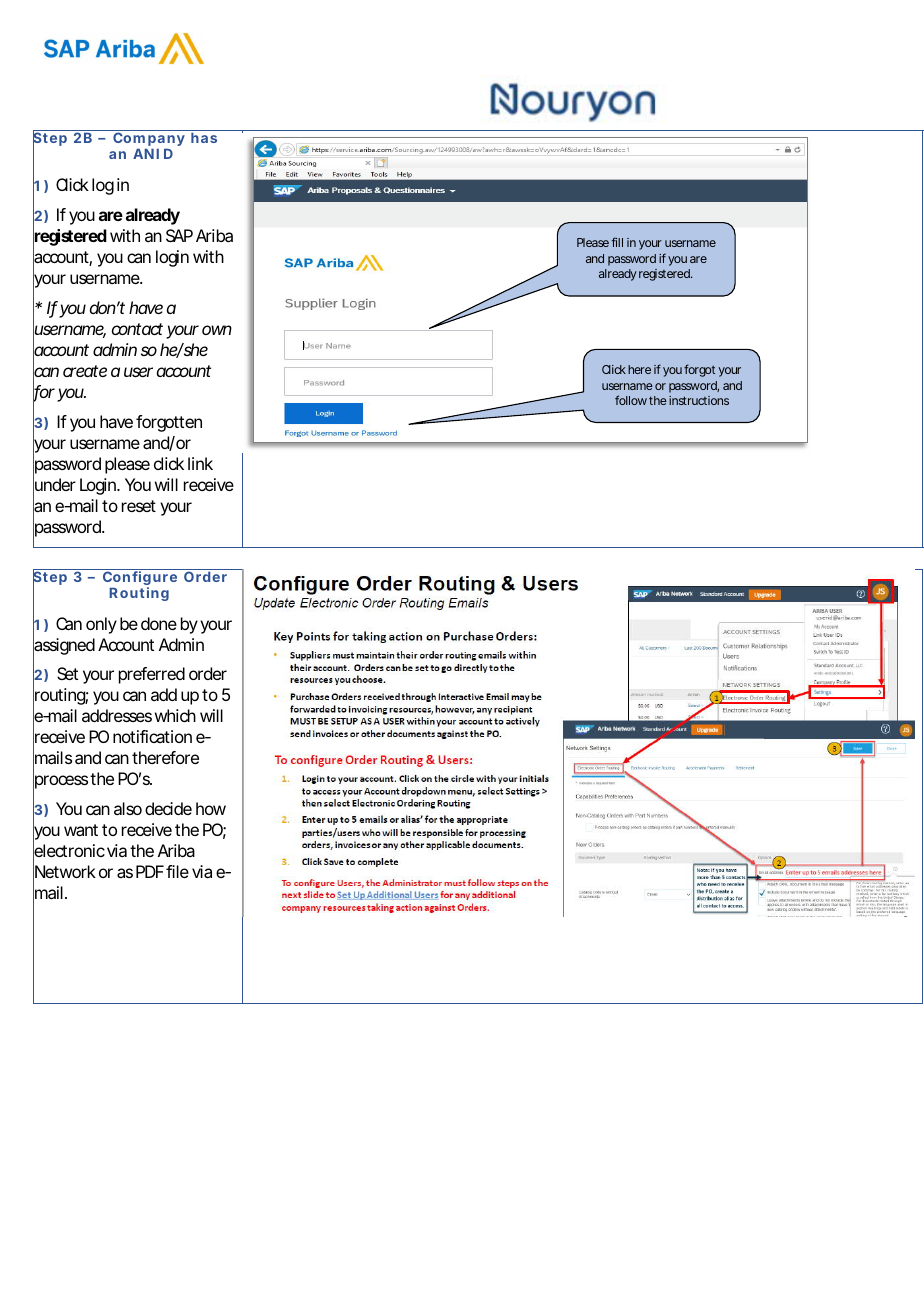 The image size is (924, 1308). I want to click on follow, so click(631, 400).
